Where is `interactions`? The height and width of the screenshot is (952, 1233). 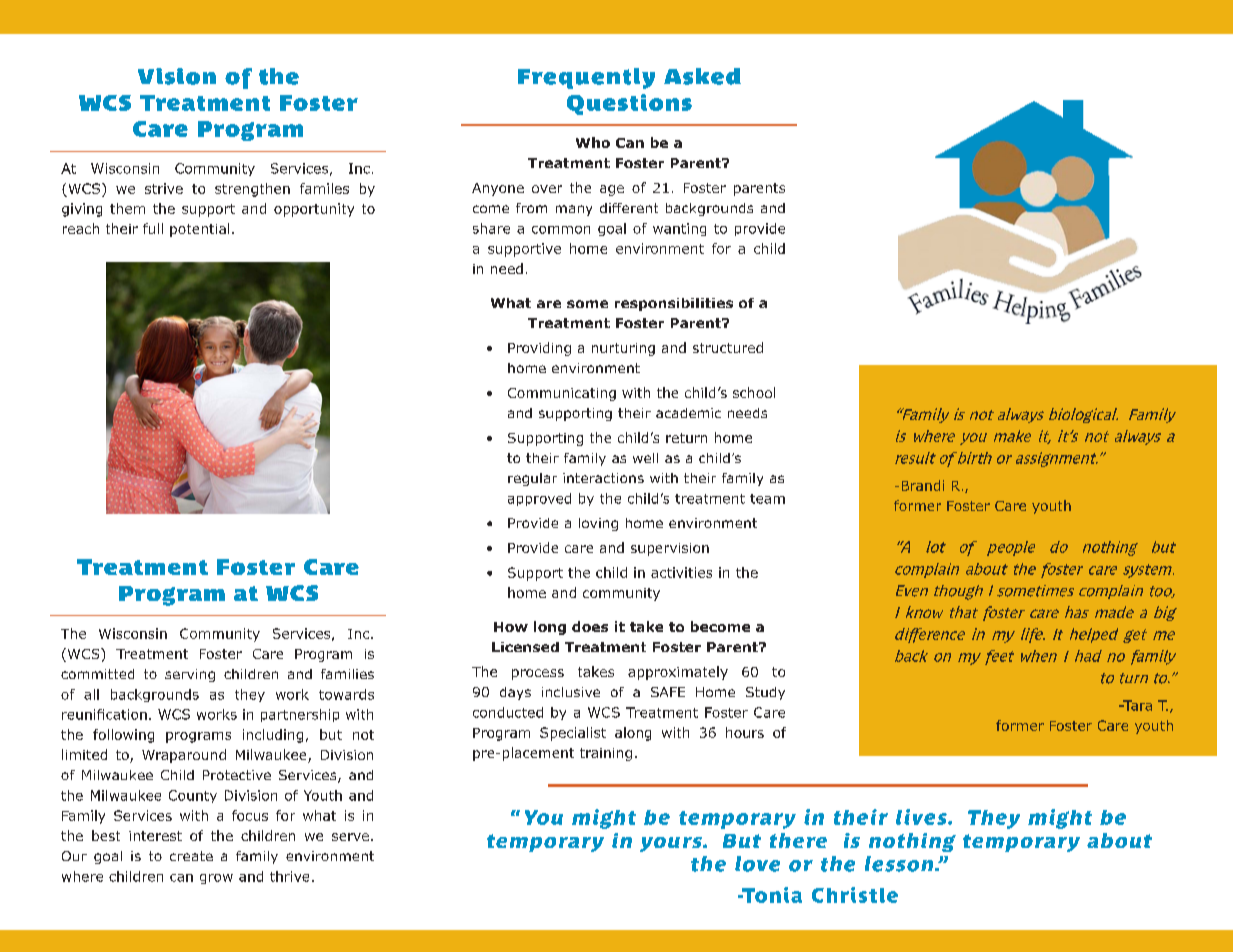 interactions is located at coordinates (603, 478).
